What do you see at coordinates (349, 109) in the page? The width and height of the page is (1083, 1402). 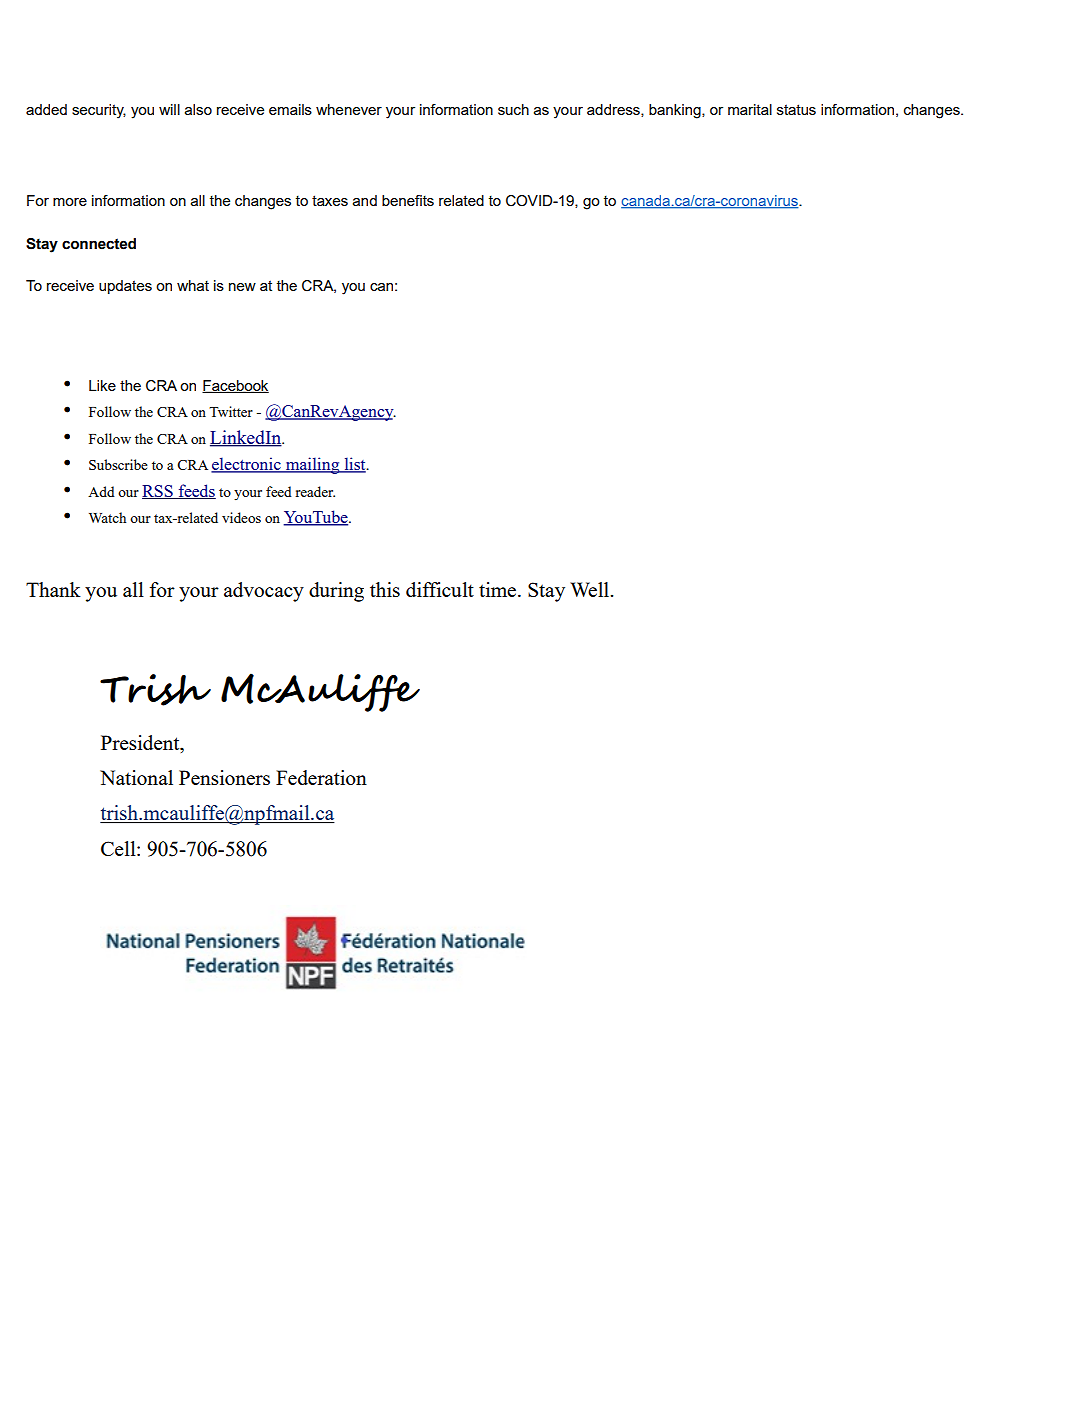 I see `whenever` at bounding box center [349, 109].
